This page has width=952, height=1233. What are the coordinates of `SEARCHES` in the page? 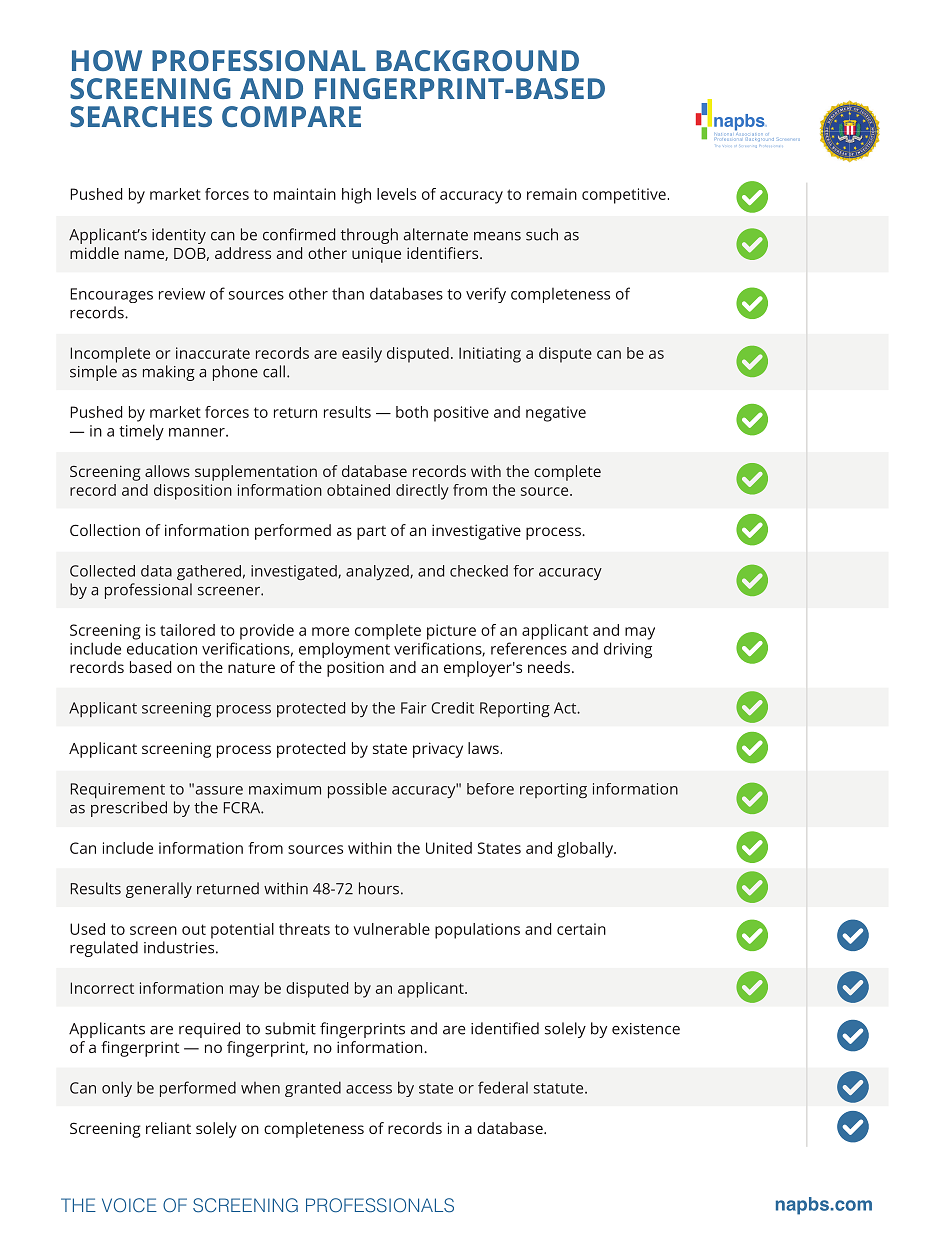 It's located at (141, 116).
